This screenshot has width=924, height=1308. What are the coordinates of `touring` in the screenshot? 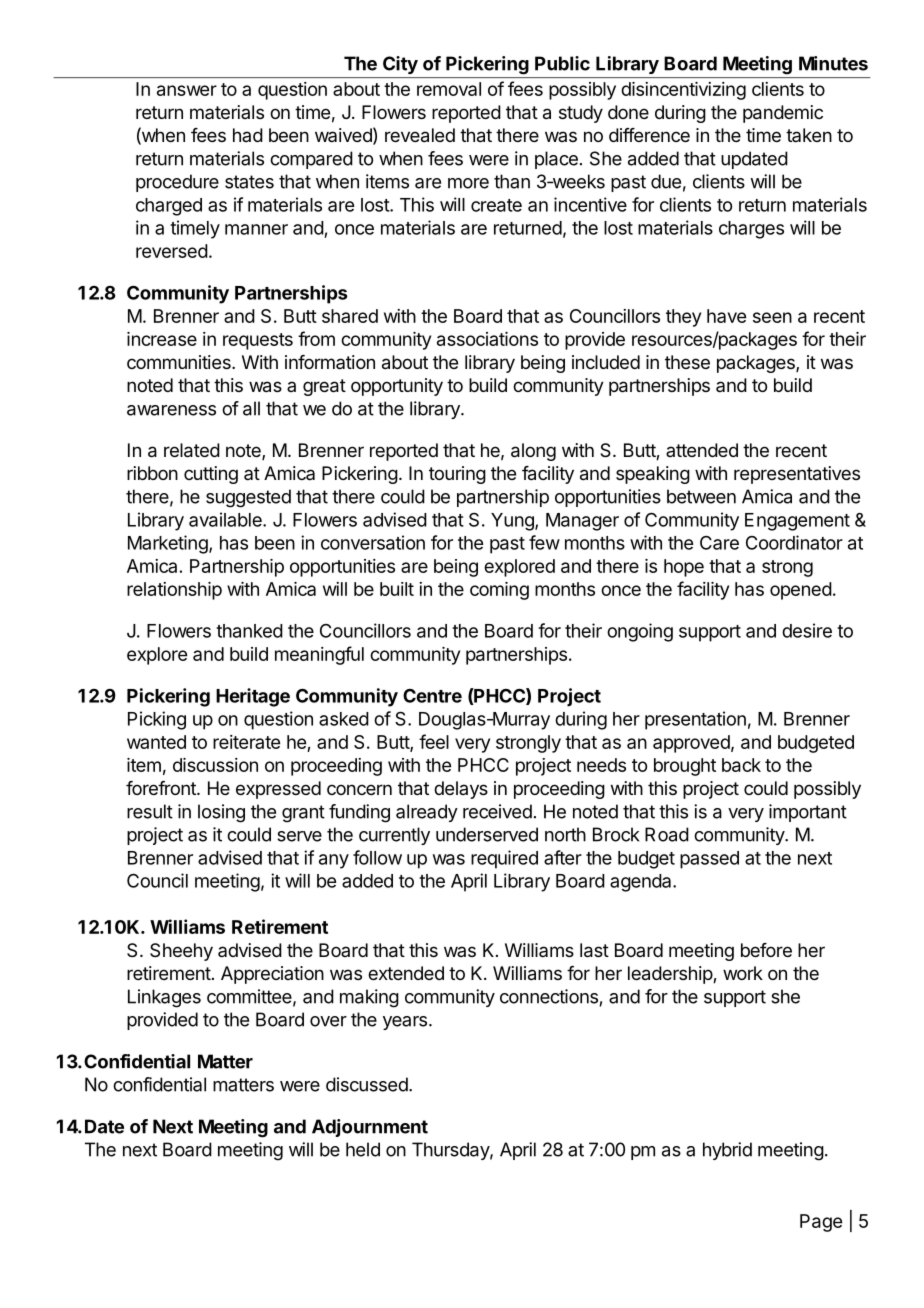 It's located at (457, 475).
